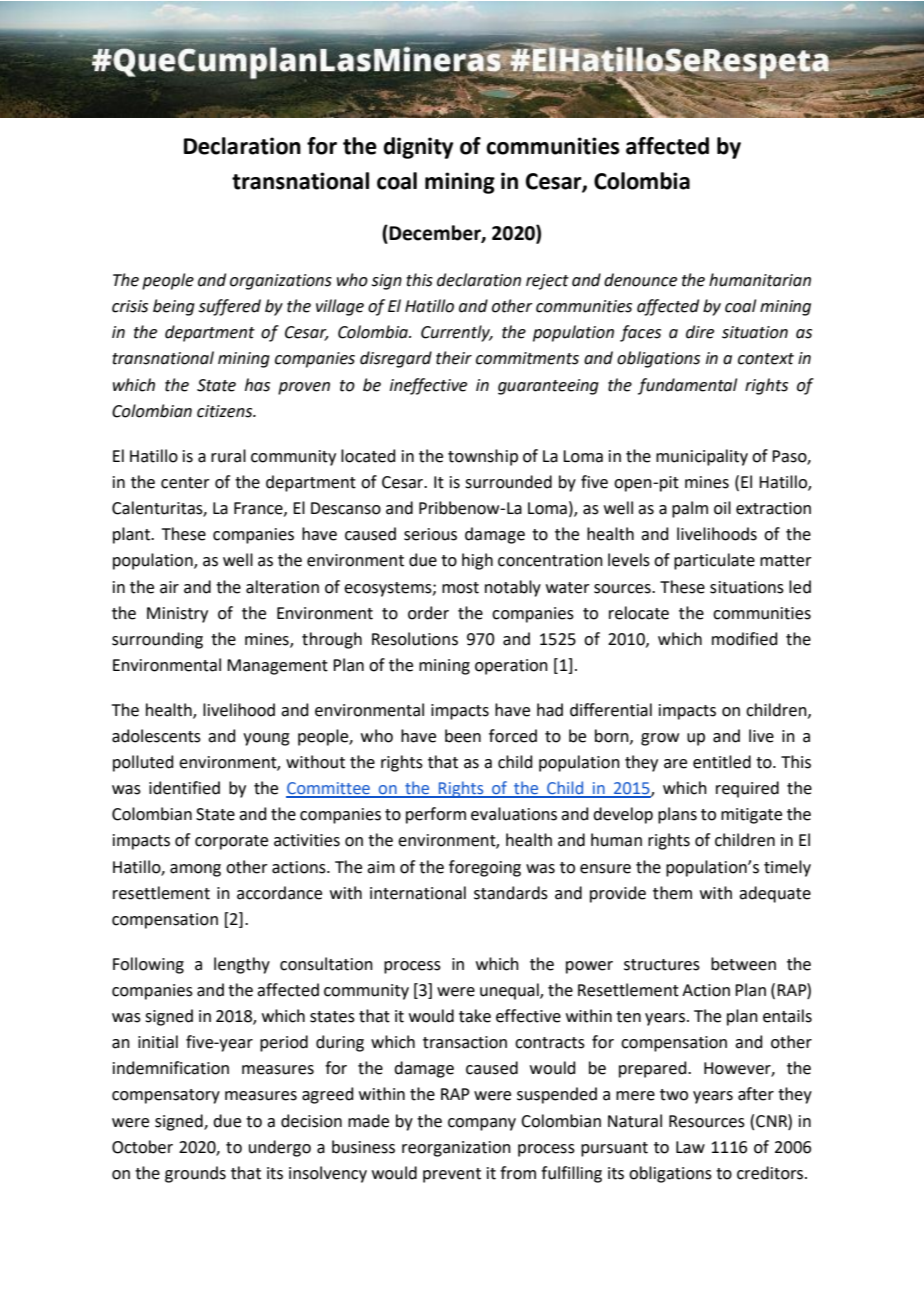 The width and height of the image is (924, 1307). Describe the element at coordinates (640, 280) in the image. I see `denounce` at that location.
